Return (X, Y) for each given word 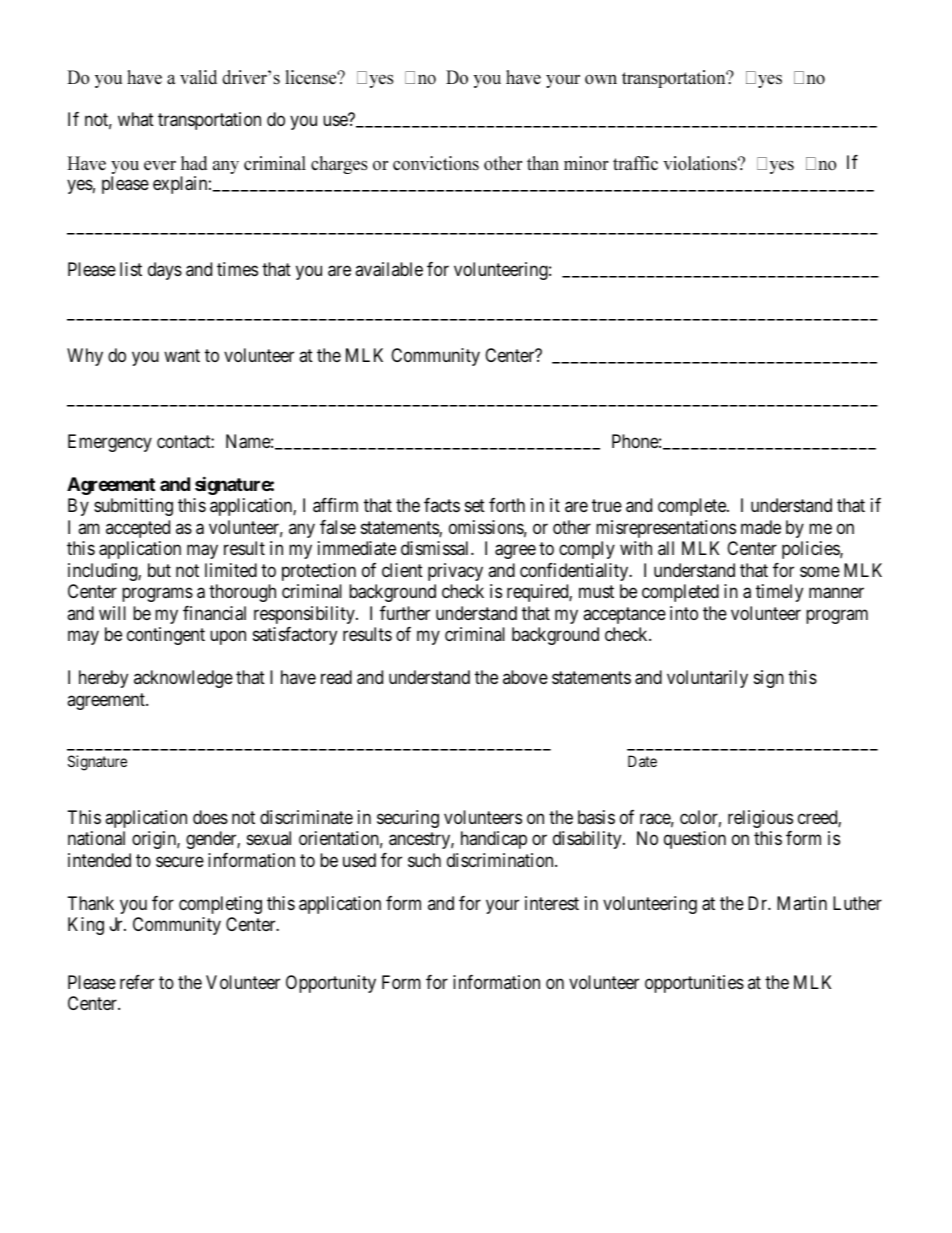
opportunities (694, 984)
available (389, 269)
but (159, 570)
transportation (209, 121)
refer (137, 982)
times (237, 269)
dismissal (436, 548)
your (502, 906)
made (761, 527)
